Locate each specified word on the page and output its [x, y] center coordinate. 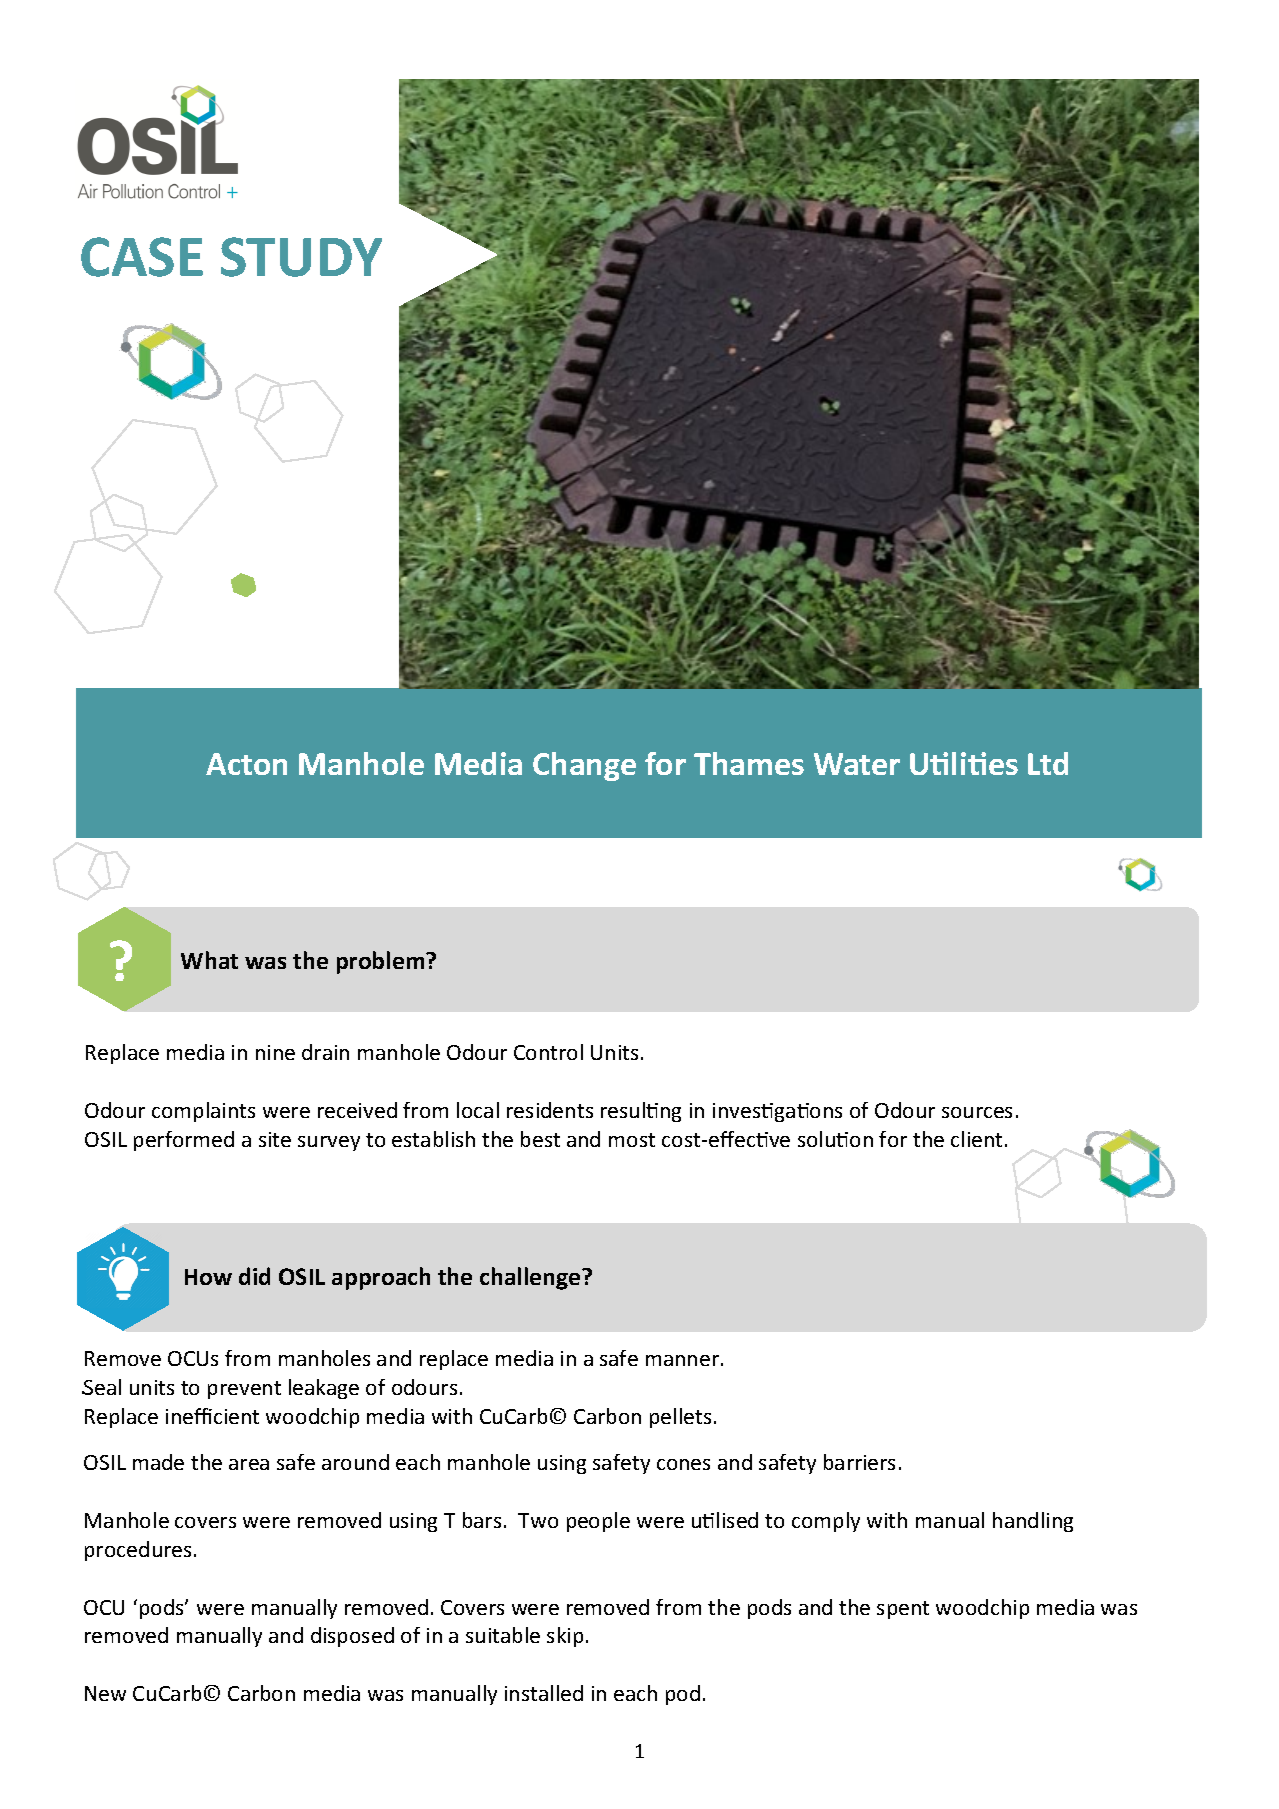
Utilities [964, 763]
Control [548, 1052]
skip [565, 1637]
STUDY [301, 257]
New [105, 1693]
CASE [142, 257]
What [209, 960]
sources [977, 1112]
